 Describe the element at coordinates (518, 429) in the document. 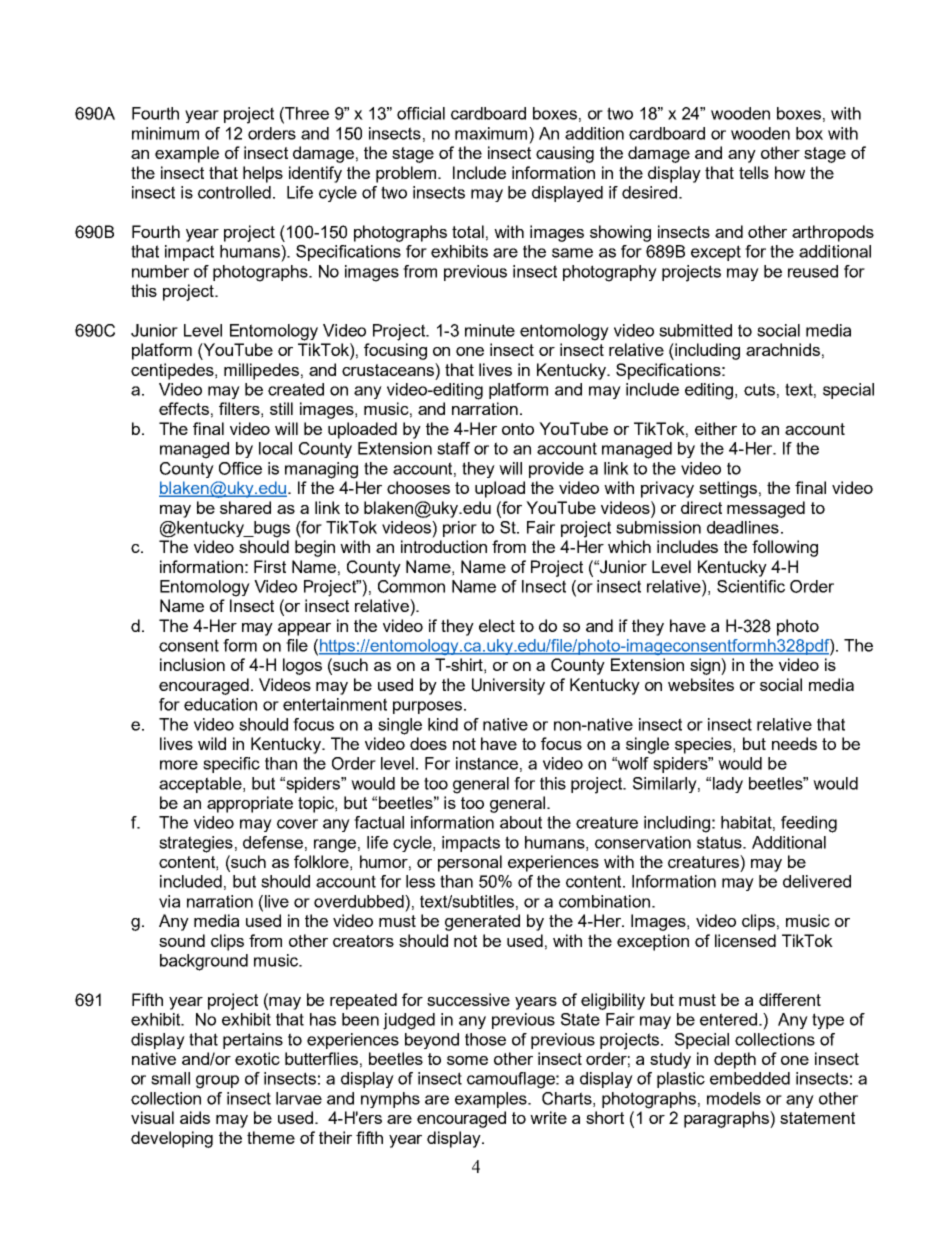

I see `onto` at that location.
